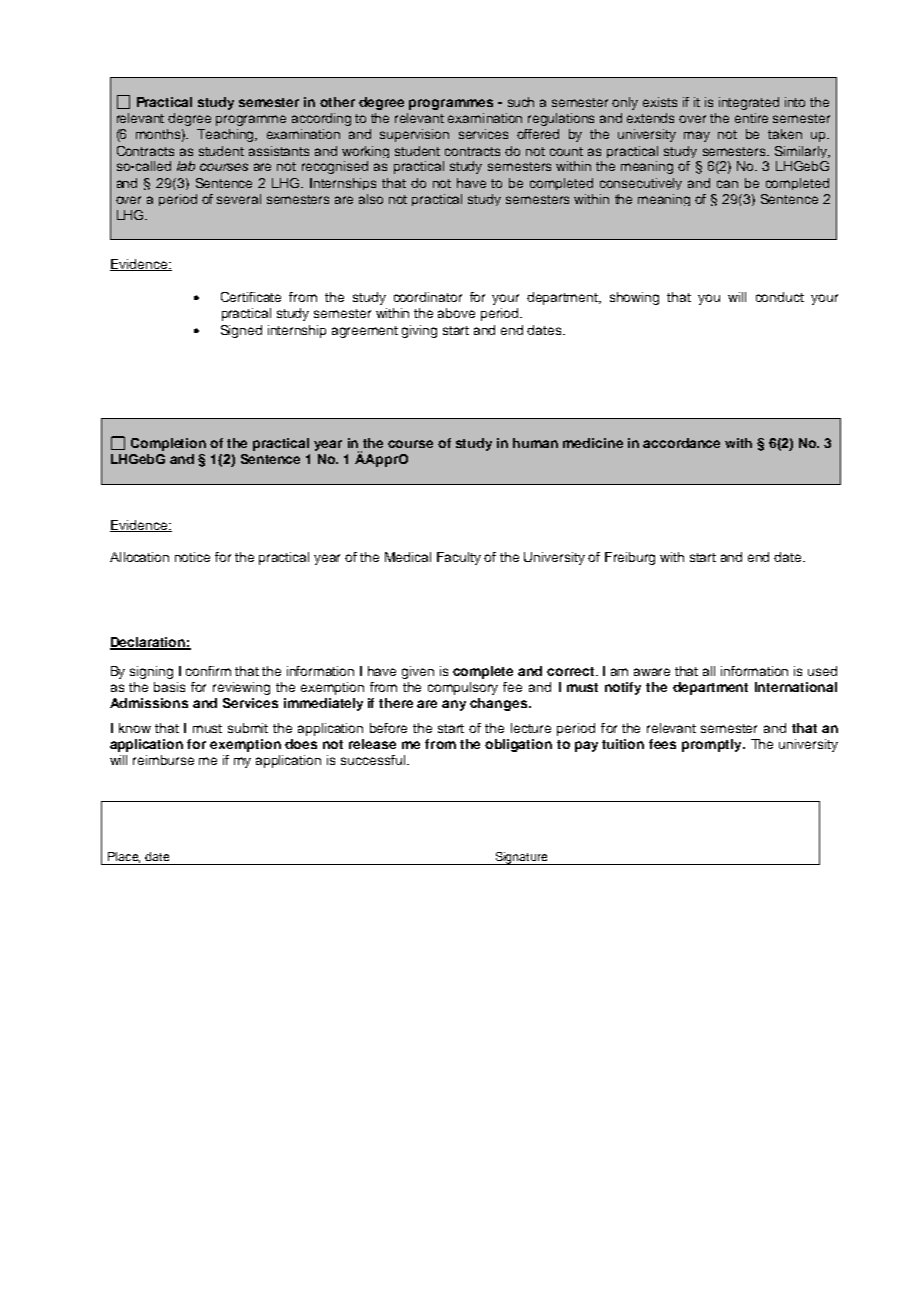  Describe the element at coordinates (681, 443) in the image. I see `accordance` at that location.
